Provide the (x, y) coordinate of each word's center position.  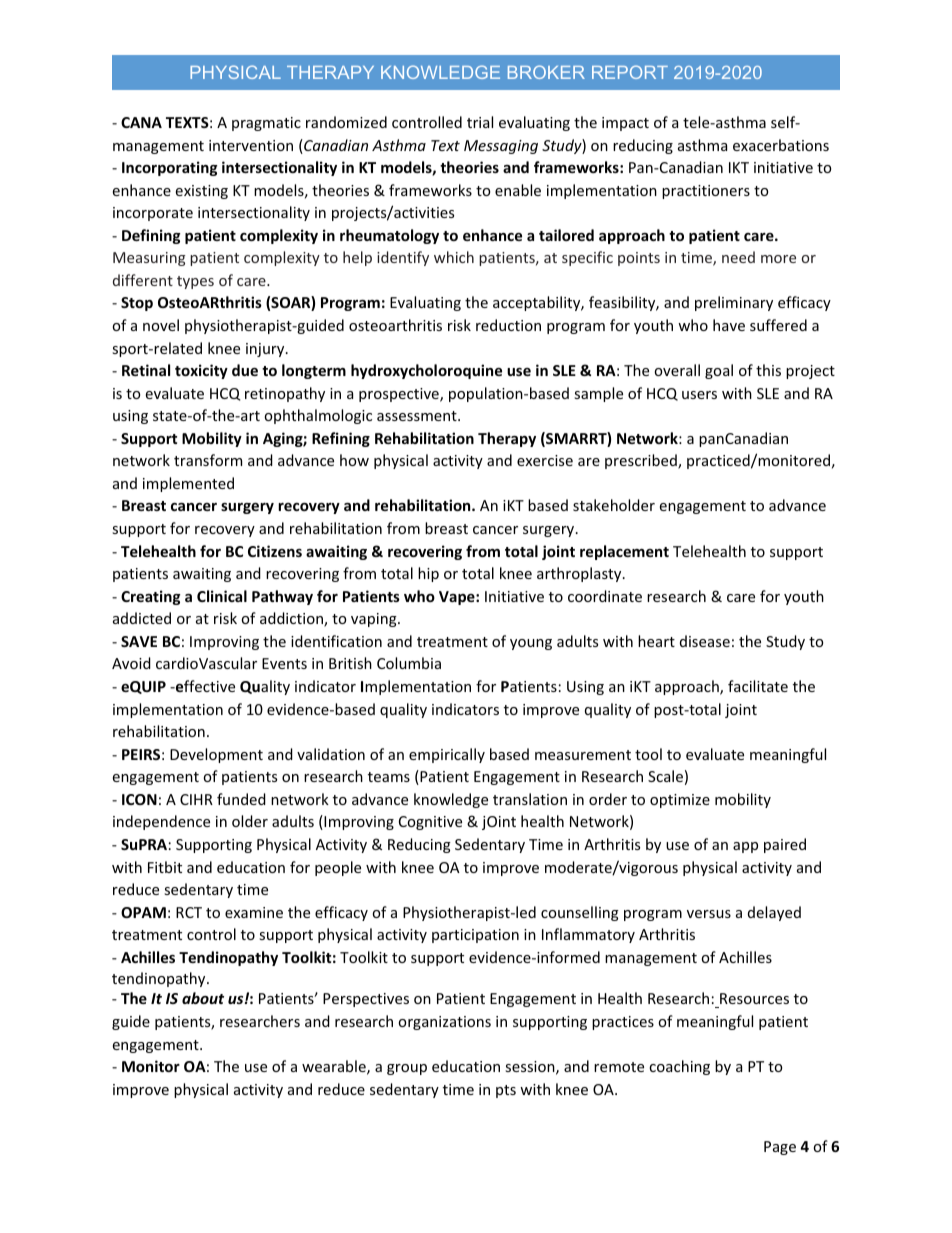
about (203, 998)
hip (428, 574)
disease (705, 641)
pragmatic (266, 124)
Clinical (222, 596)
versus (709, 914)
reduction (508, 325)
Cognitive (430, 823)
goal (719, 371)
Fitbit (165, 867)
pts (506, 1091)
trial (480, 122)
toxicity (201, 371)
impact (625, 124)
